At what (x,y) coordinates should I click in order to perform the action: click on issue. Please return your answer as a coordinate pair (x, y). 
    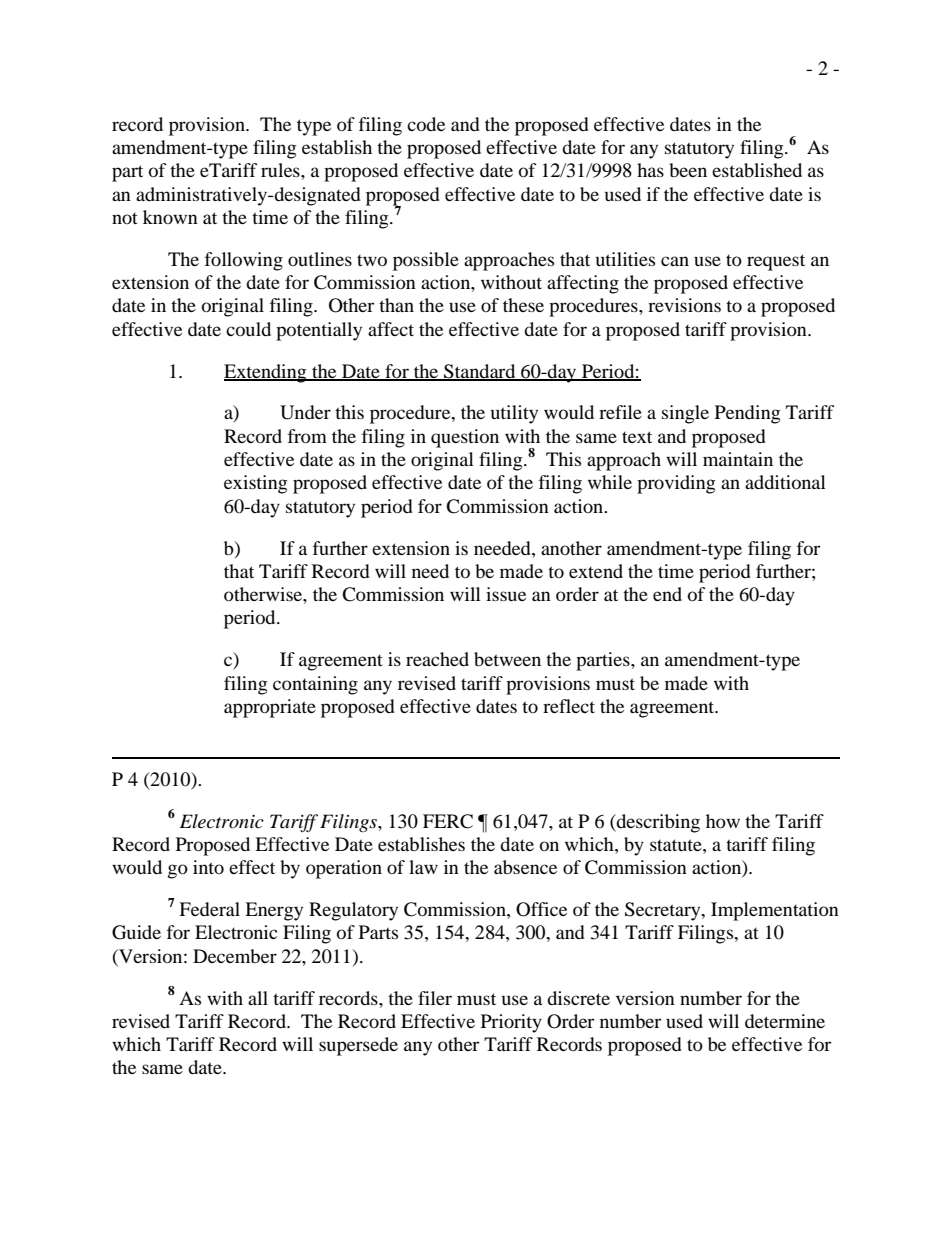
    Looking at the image, I should click on (506, 594).
